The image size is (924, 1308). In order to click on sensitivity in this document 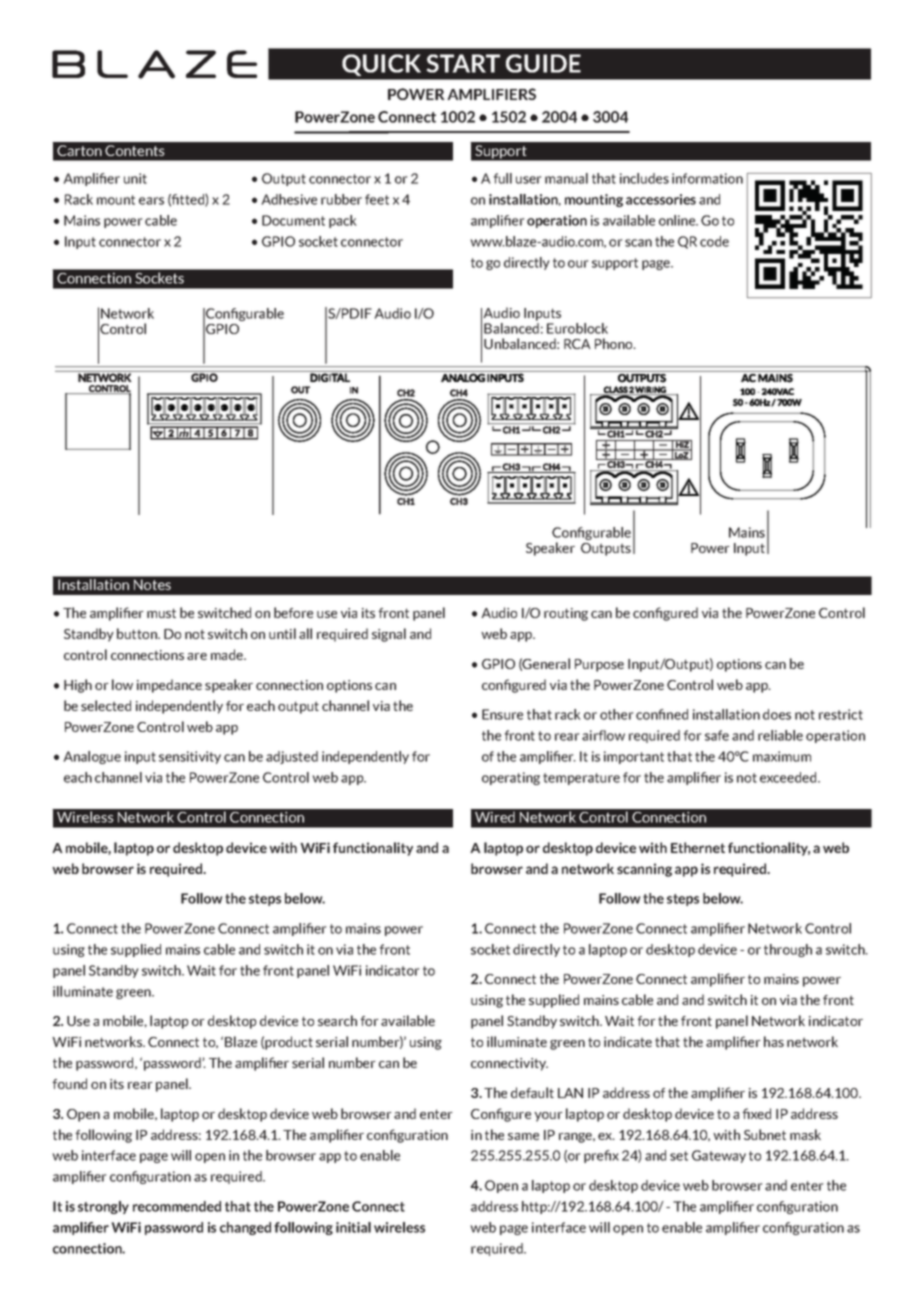, I will do `click(190, 757)`.
